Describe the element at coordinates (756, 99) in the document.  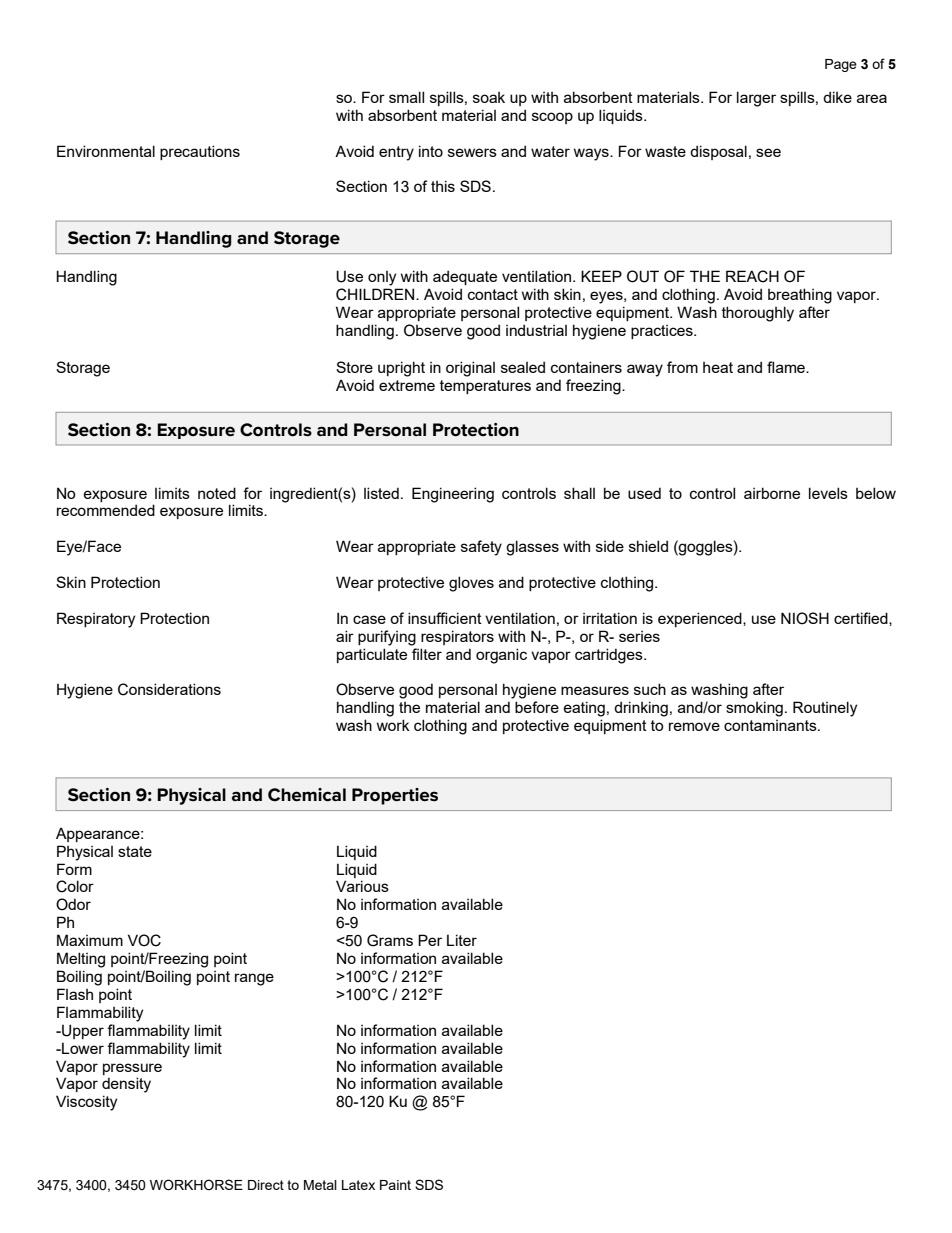
I see `larger` at that location.
